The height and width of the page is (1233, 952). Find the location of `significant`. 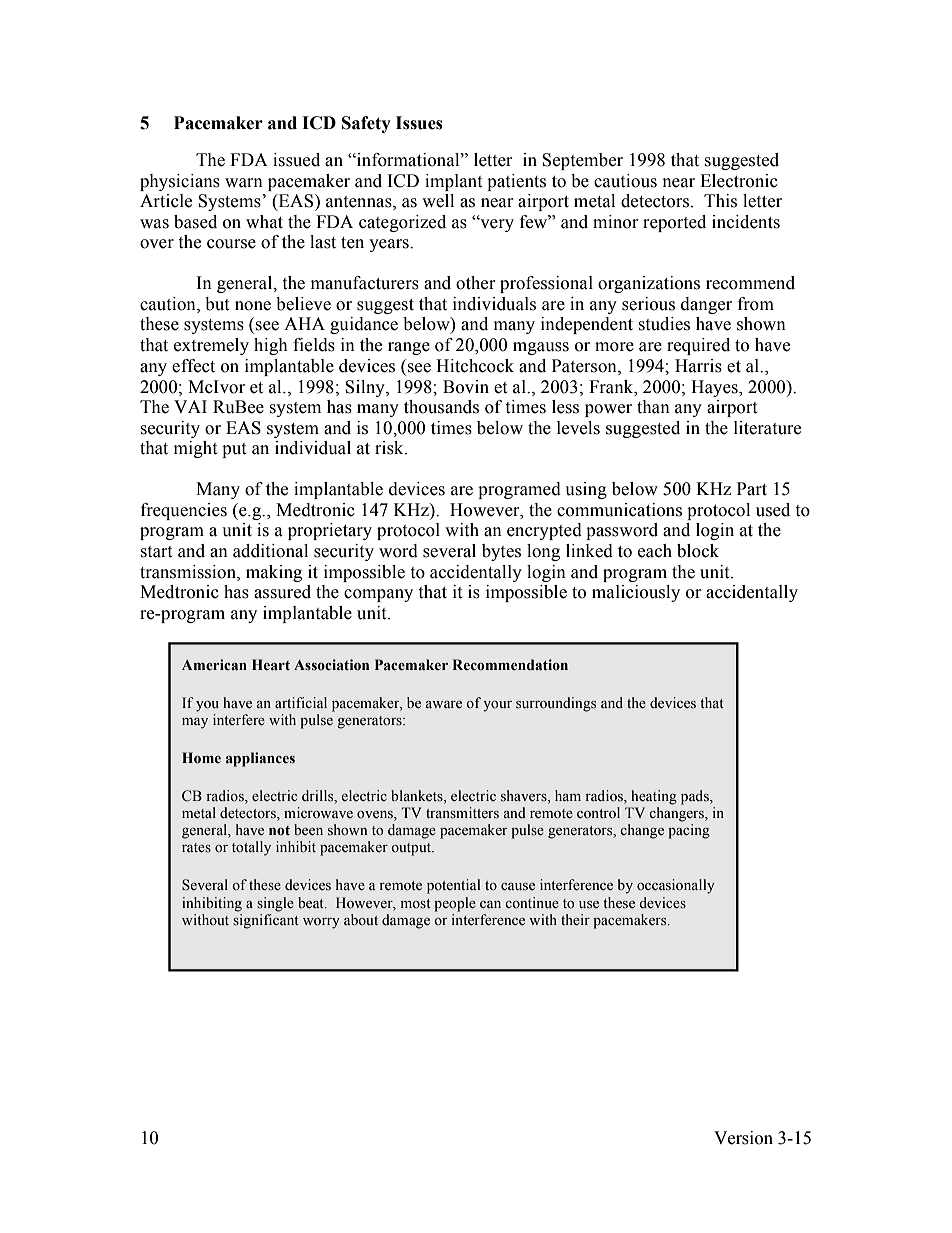

significant is located at coordinates (266, 921).
